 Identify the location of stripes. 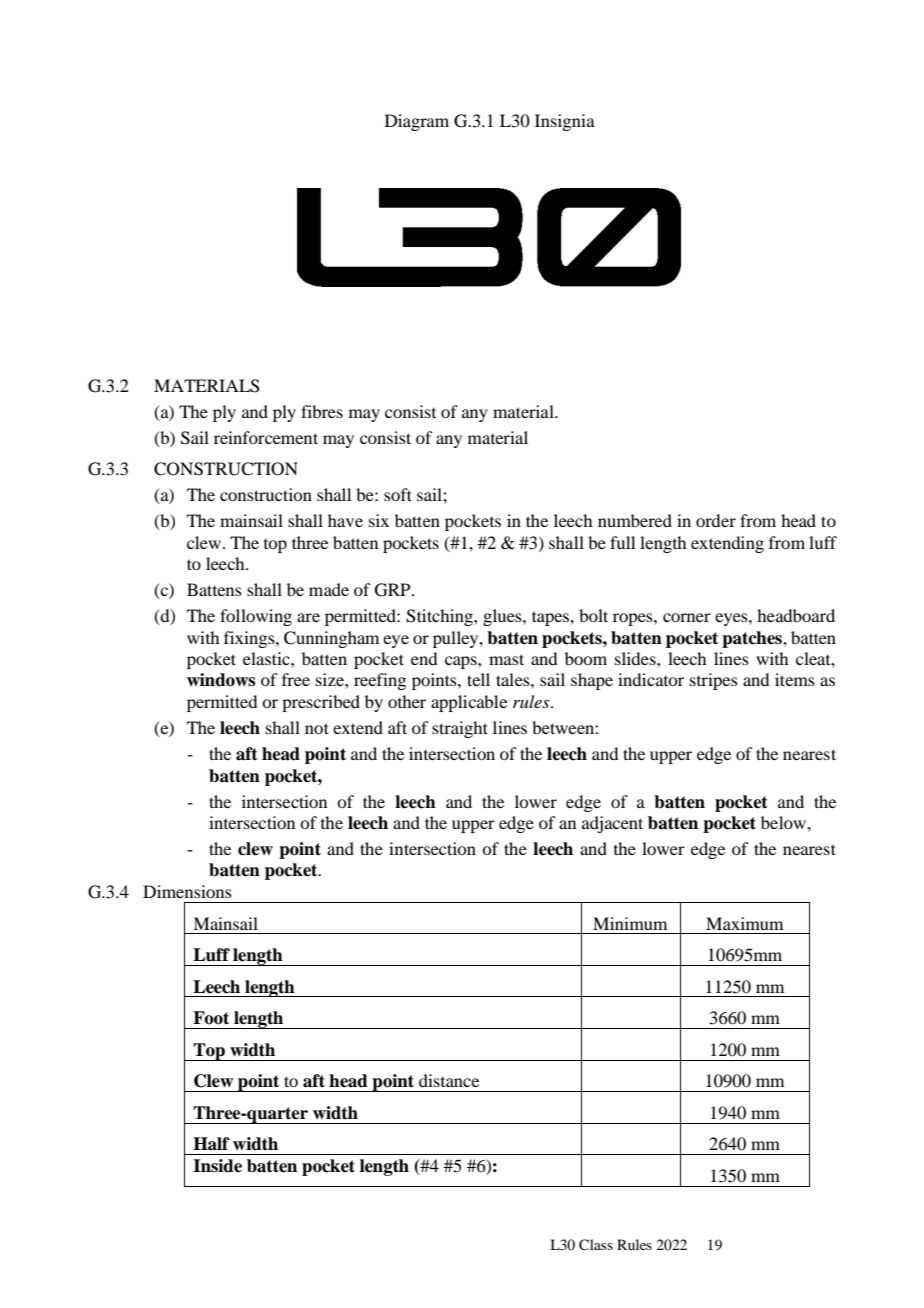
(714, 681).
